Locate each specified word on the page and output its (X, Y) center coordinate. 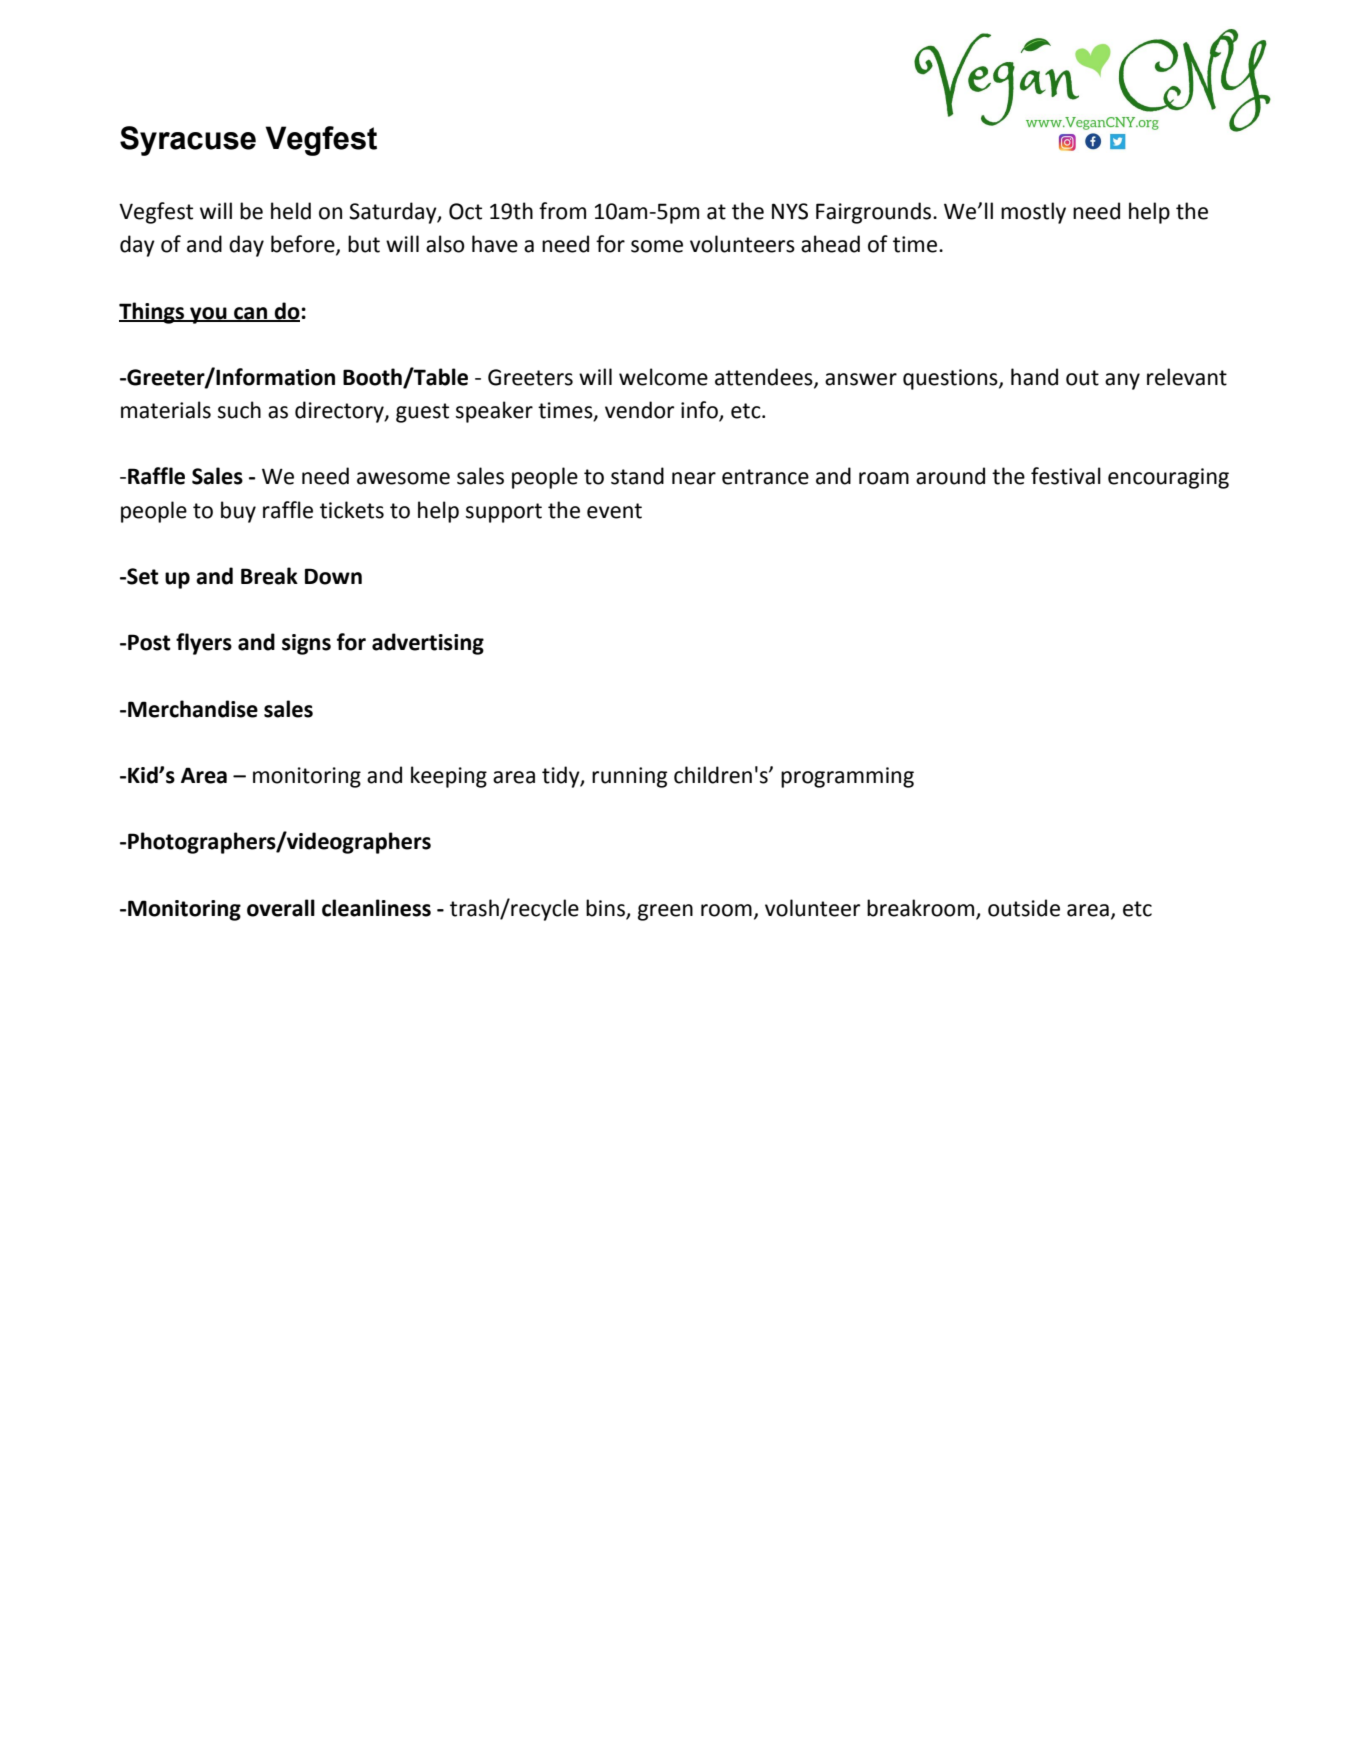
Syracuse (188, 141)
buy (238, 512)
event (614, 511)
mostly (1033, 213)
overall (281, 908)
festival (1066, 476)
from (562, 211)
